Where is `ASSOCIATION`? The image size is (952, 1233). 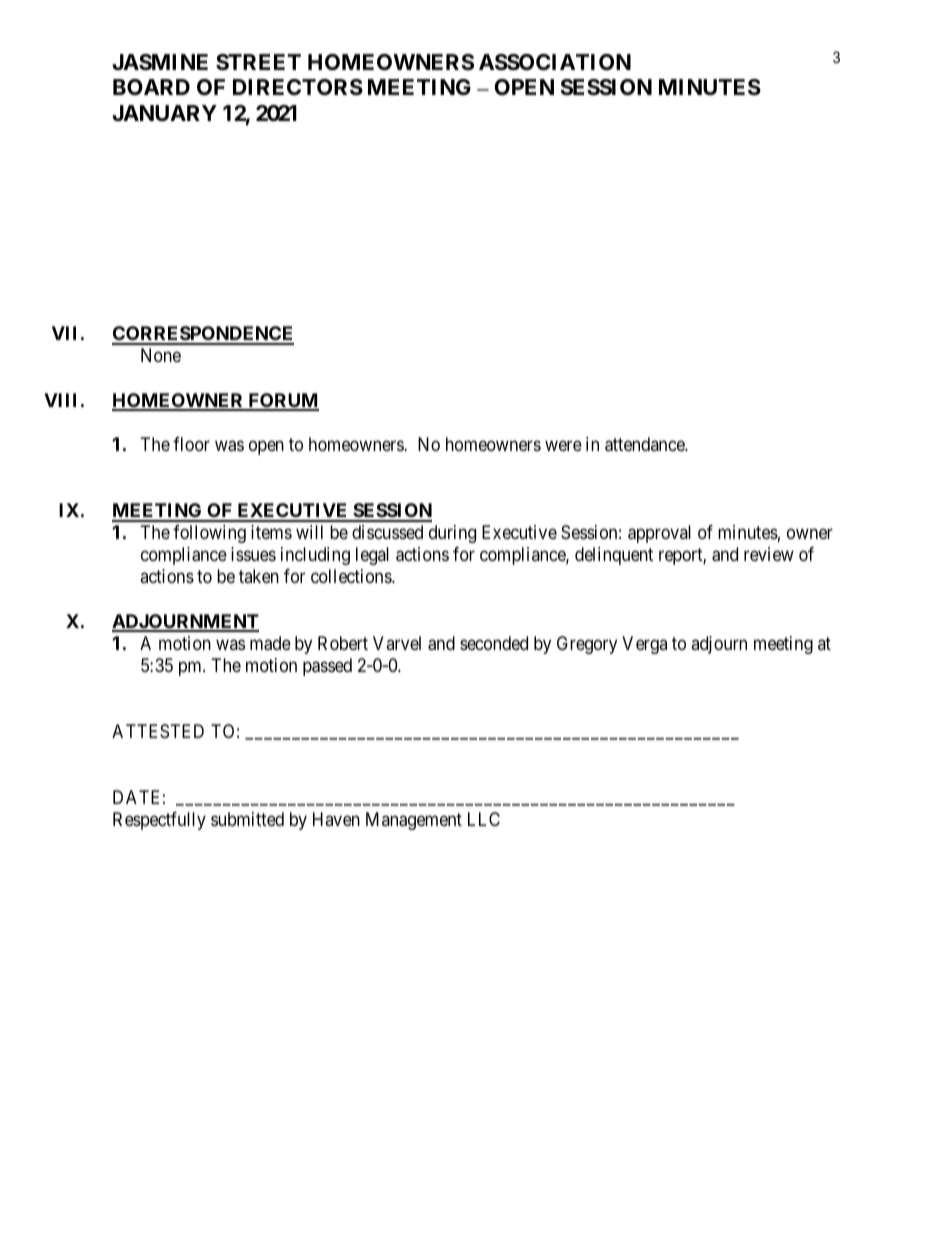 ASSOCIATION is located at coordinates (555, 62).
